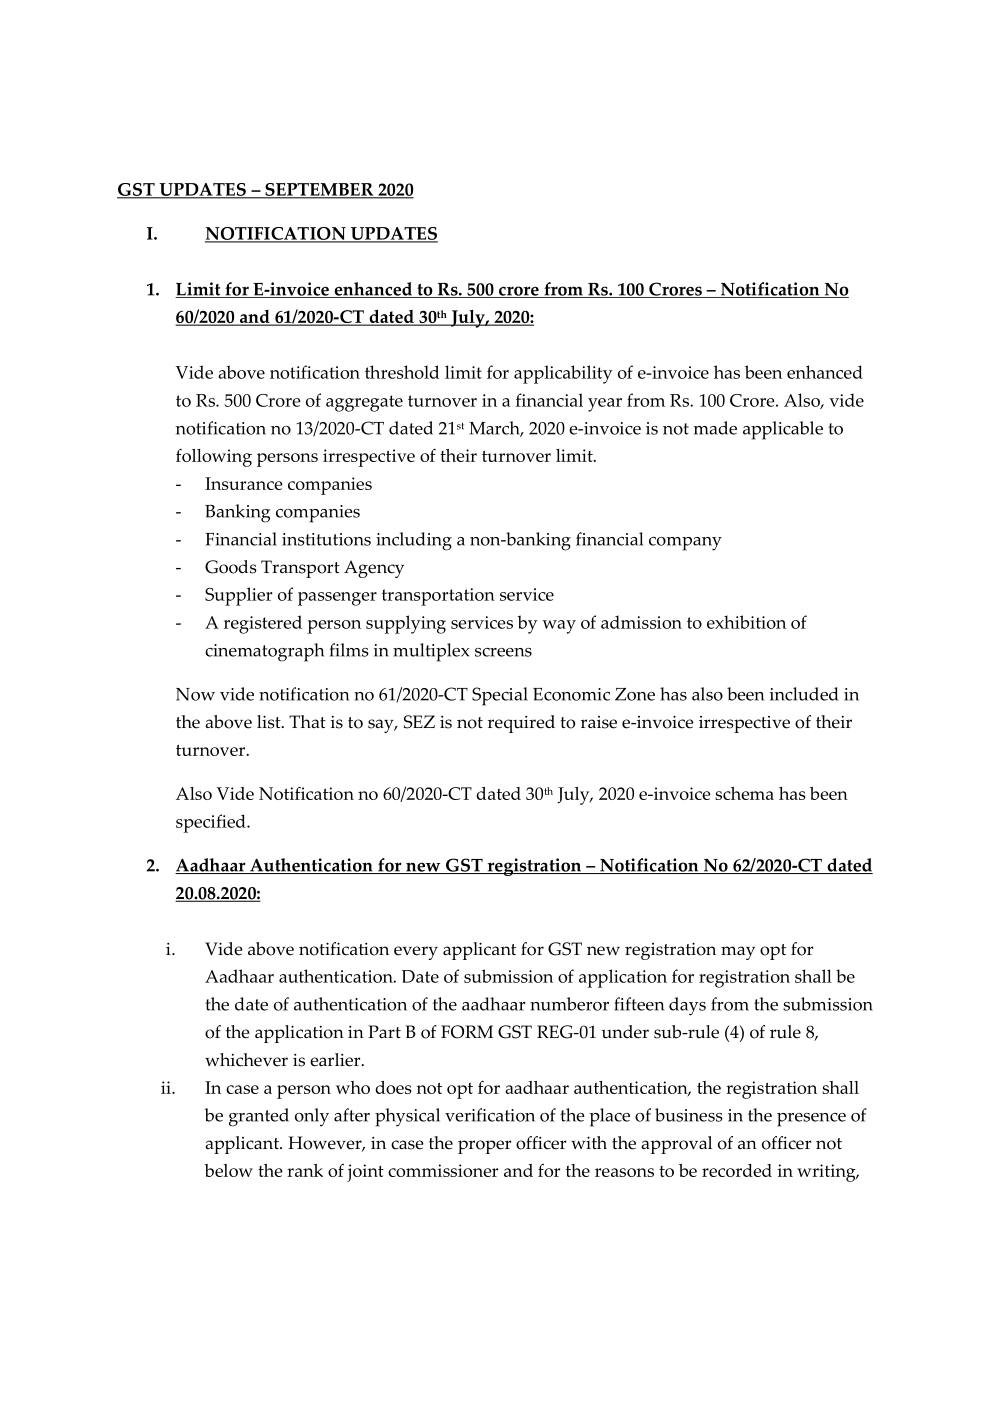 The width and height of the document is (994, 1407). What do you see at coordinates (744, 793) in the document?
I see `schema` at bounding box center [744, 793].
